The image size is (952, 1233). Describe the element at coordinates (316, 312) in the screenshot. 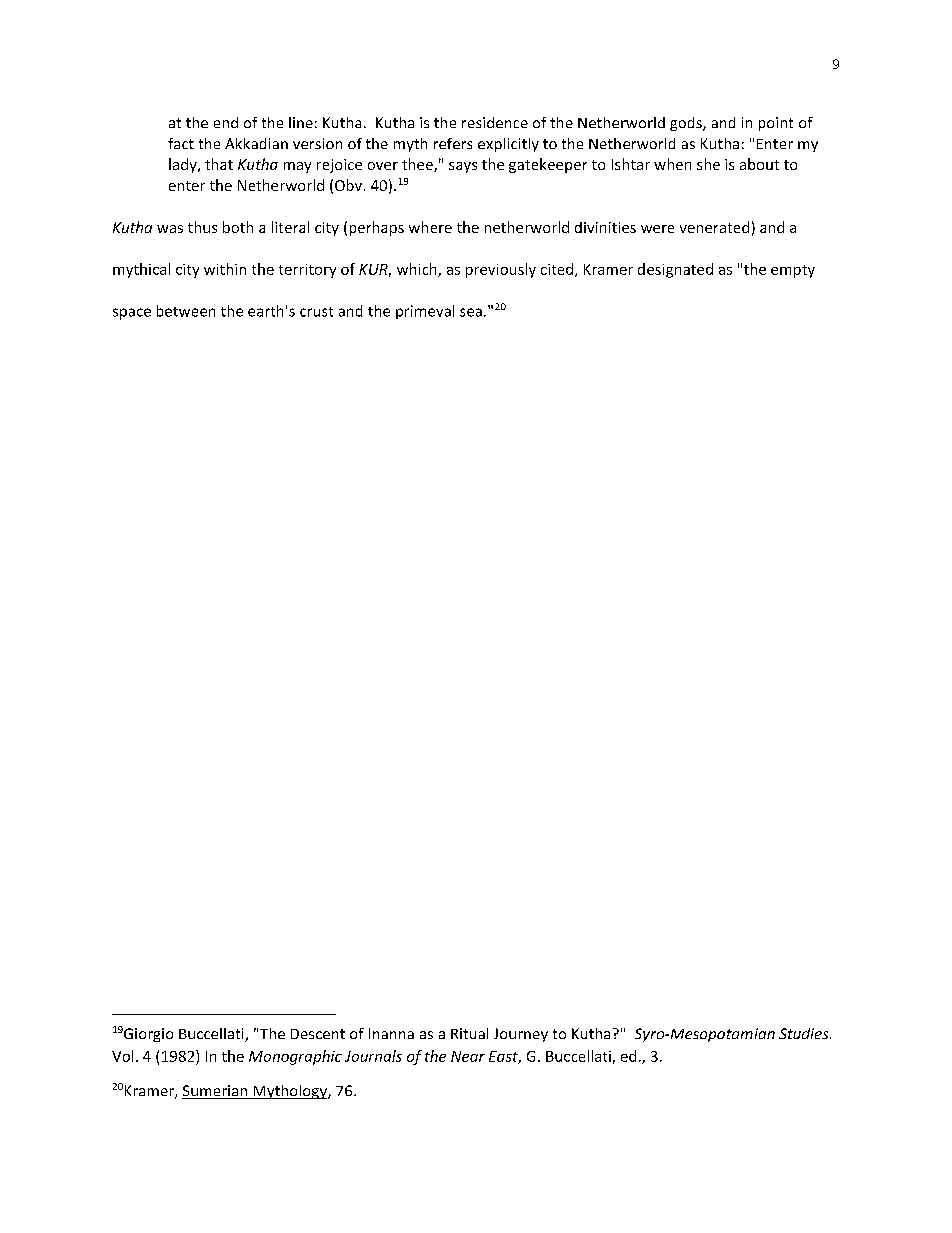

I see `crust` at that location.
